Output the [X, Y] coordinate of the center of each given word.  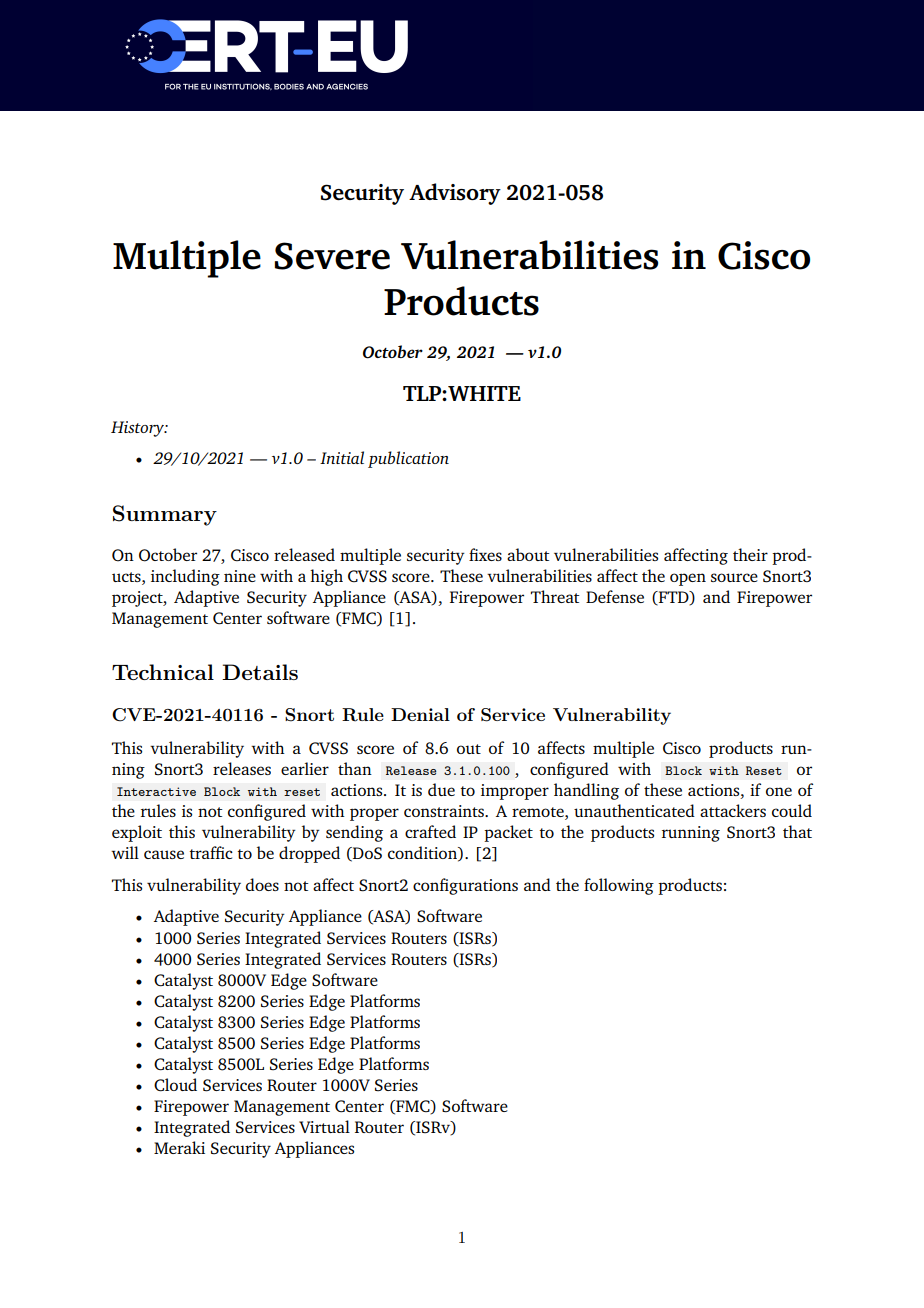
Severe [332, 256]
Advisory [455, 194]
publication [408, 459]
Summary [165, 515]
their [750, 554]
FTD [673, 598]
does [262, 884]
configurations [465, 886]
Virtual [324, 1126]
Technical [163, 672]
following [619, 886]
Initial [342, 457]
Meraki [179, 1147]
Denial [420, 714]
